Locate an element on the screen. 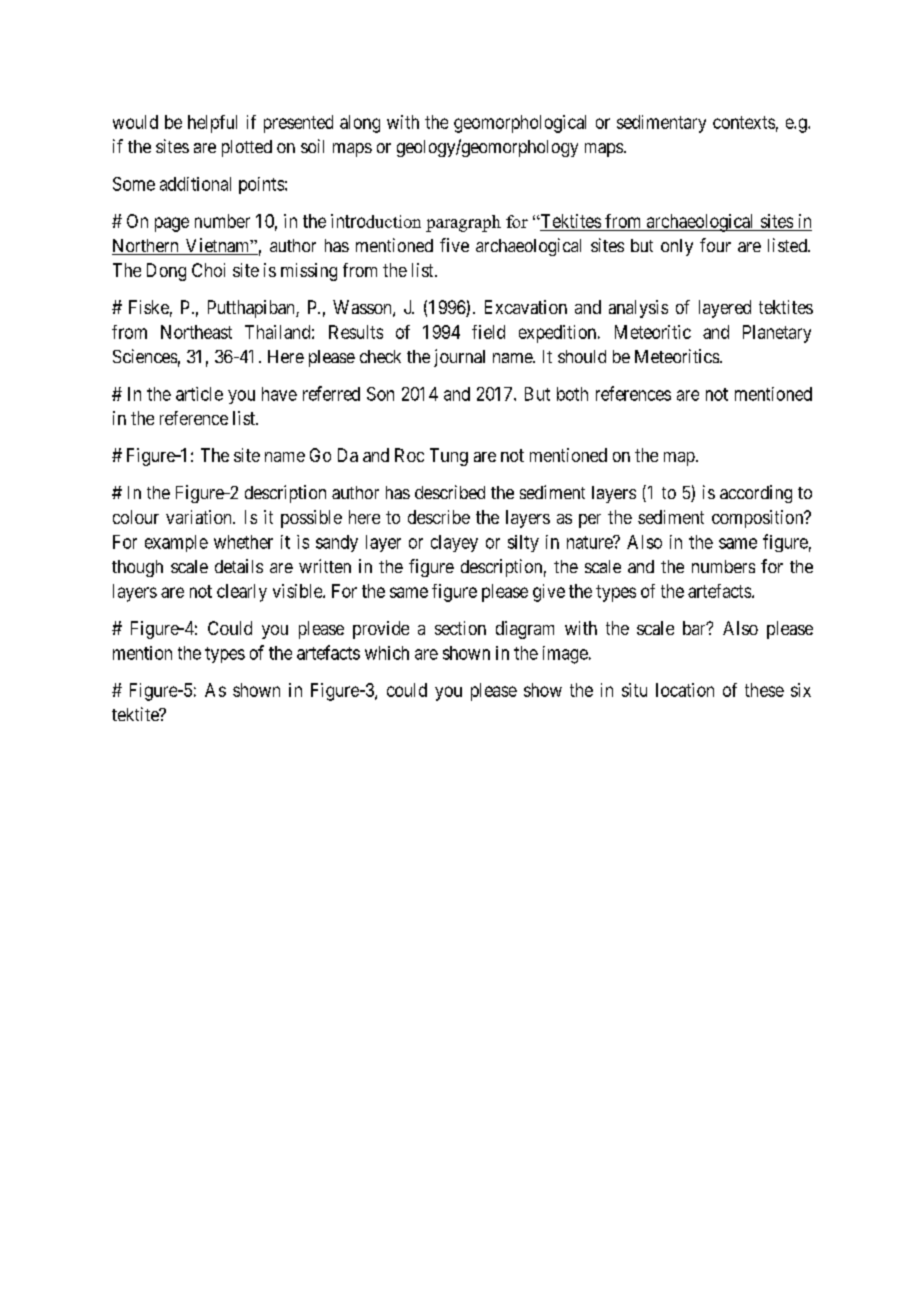  along is located at coordinates (360, 124).
